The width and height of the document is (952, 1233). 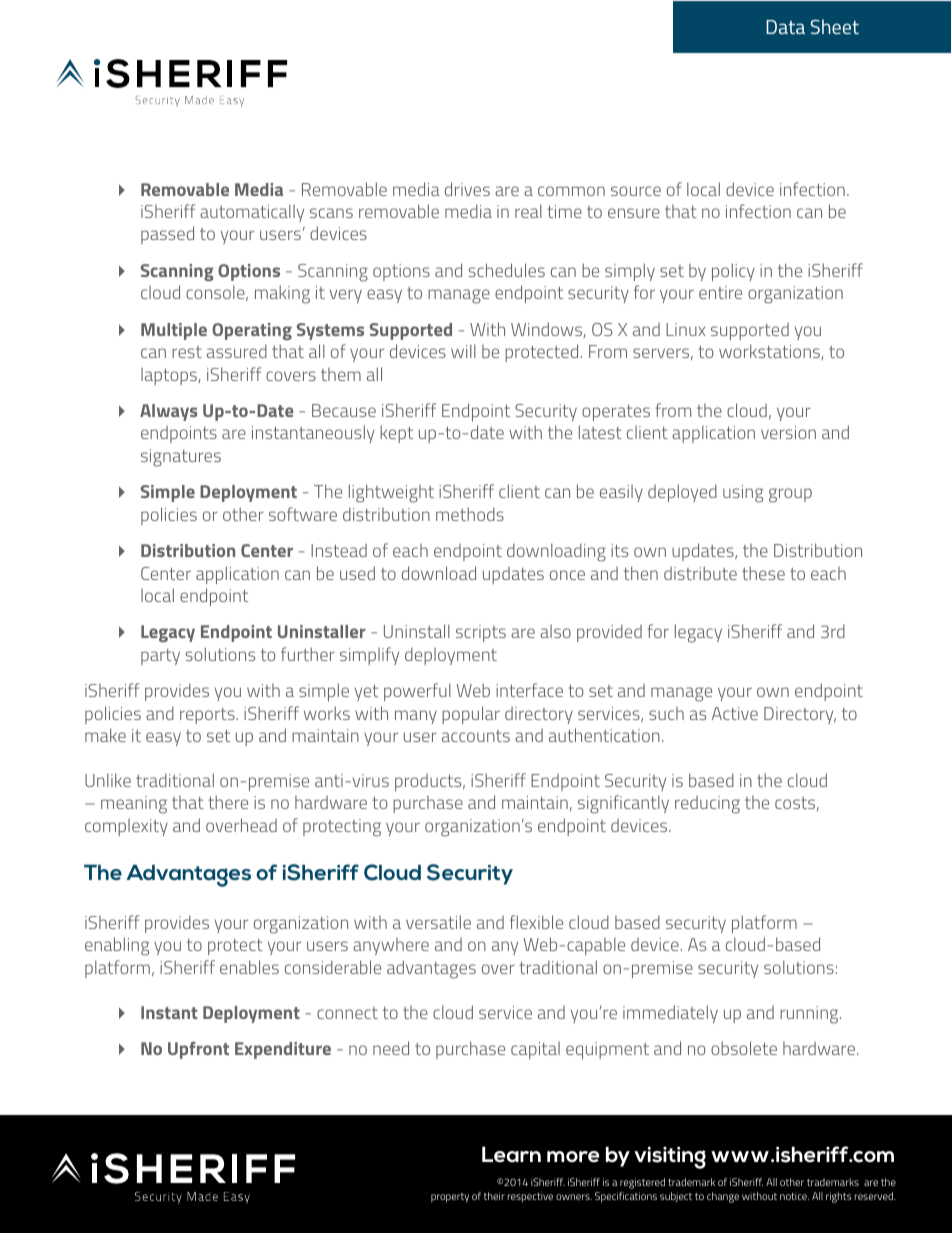 What do you see at coordinates (252, 213) in the document?
I see `automatically` at bounding box center [252, 213].
